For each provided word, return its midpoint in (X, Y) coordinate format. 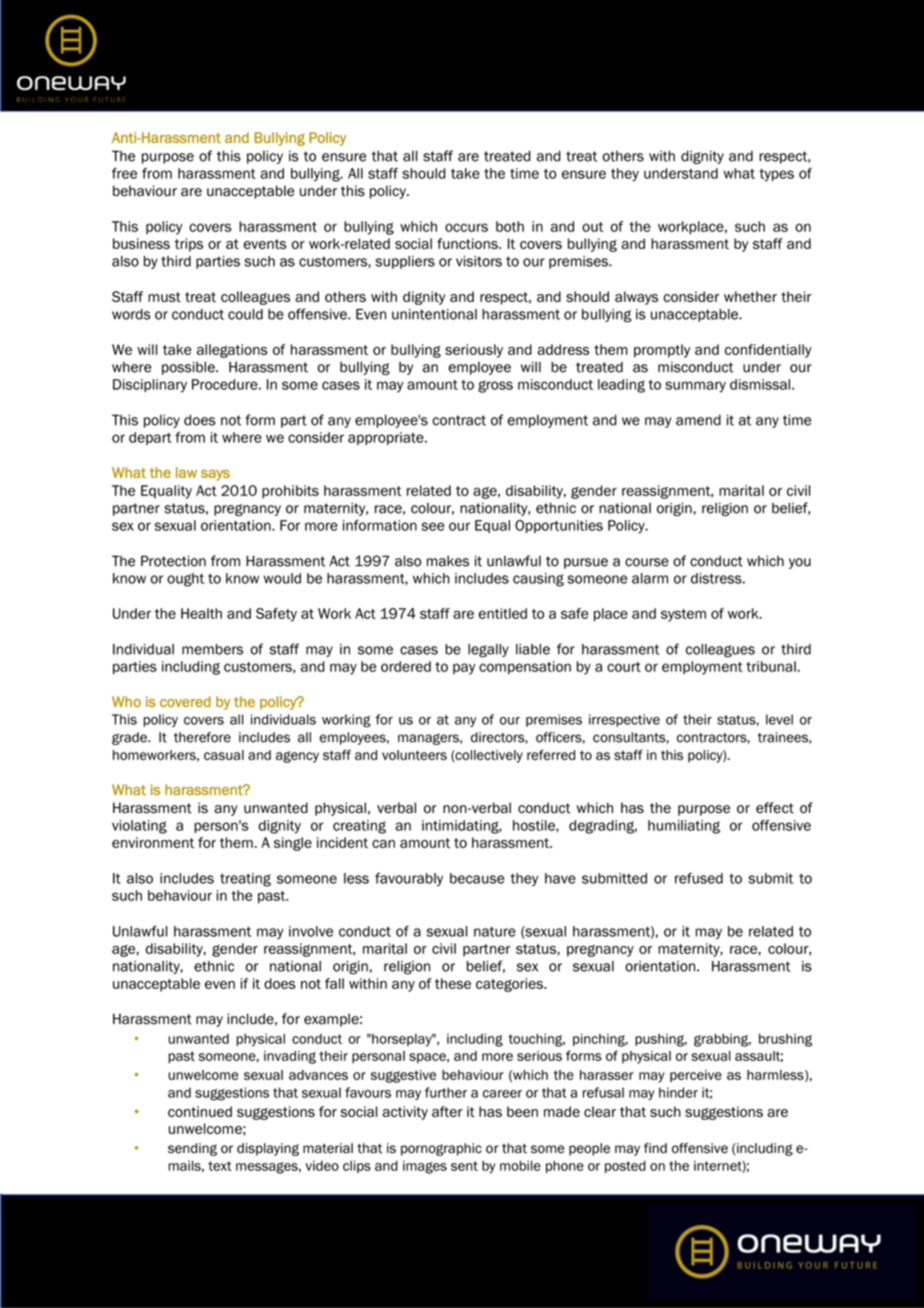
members (212, 649)
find (655, 1148)
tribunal (772, 666)
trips (188, 245)
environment (153, 842)
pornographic (441, 1149)
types (776, 175)
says (215, 475)
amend (698, 420)
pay (464, 669)
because (477, 878)
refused (699, 878)
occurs (466, 227)
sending (192, 1149)
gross (495, 386)
